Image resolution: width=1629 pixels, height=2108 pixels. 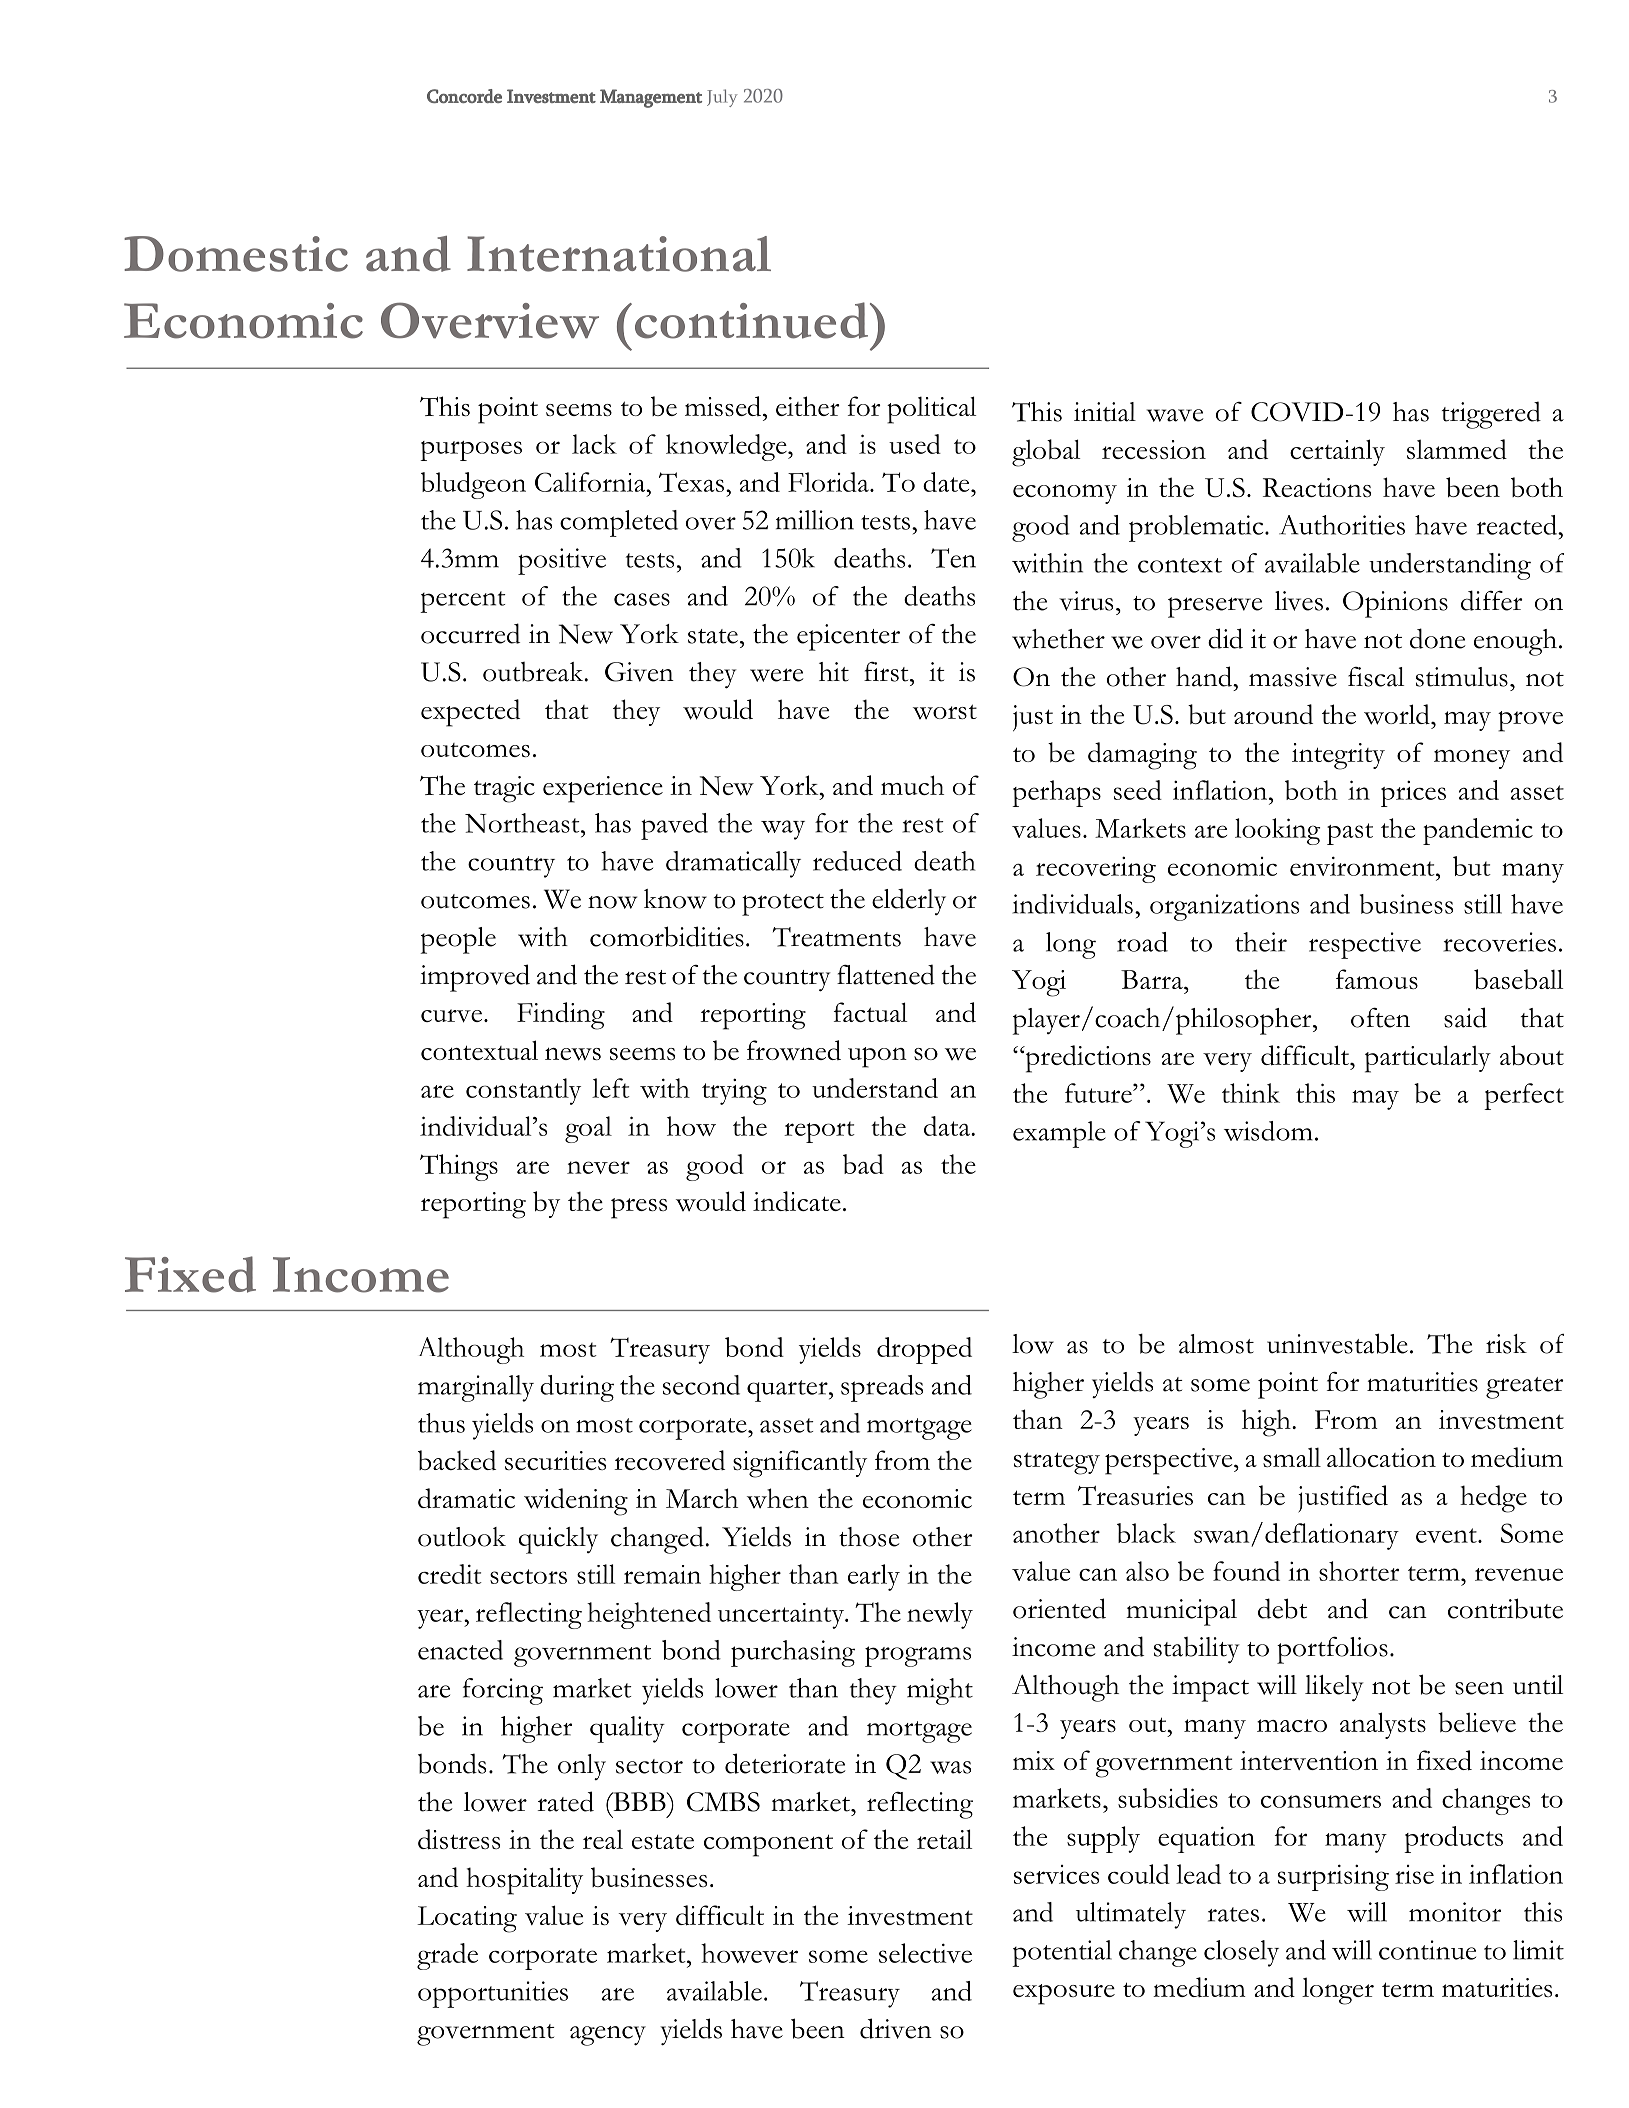 I want to click on selective, so click(x=925, y=1953).
